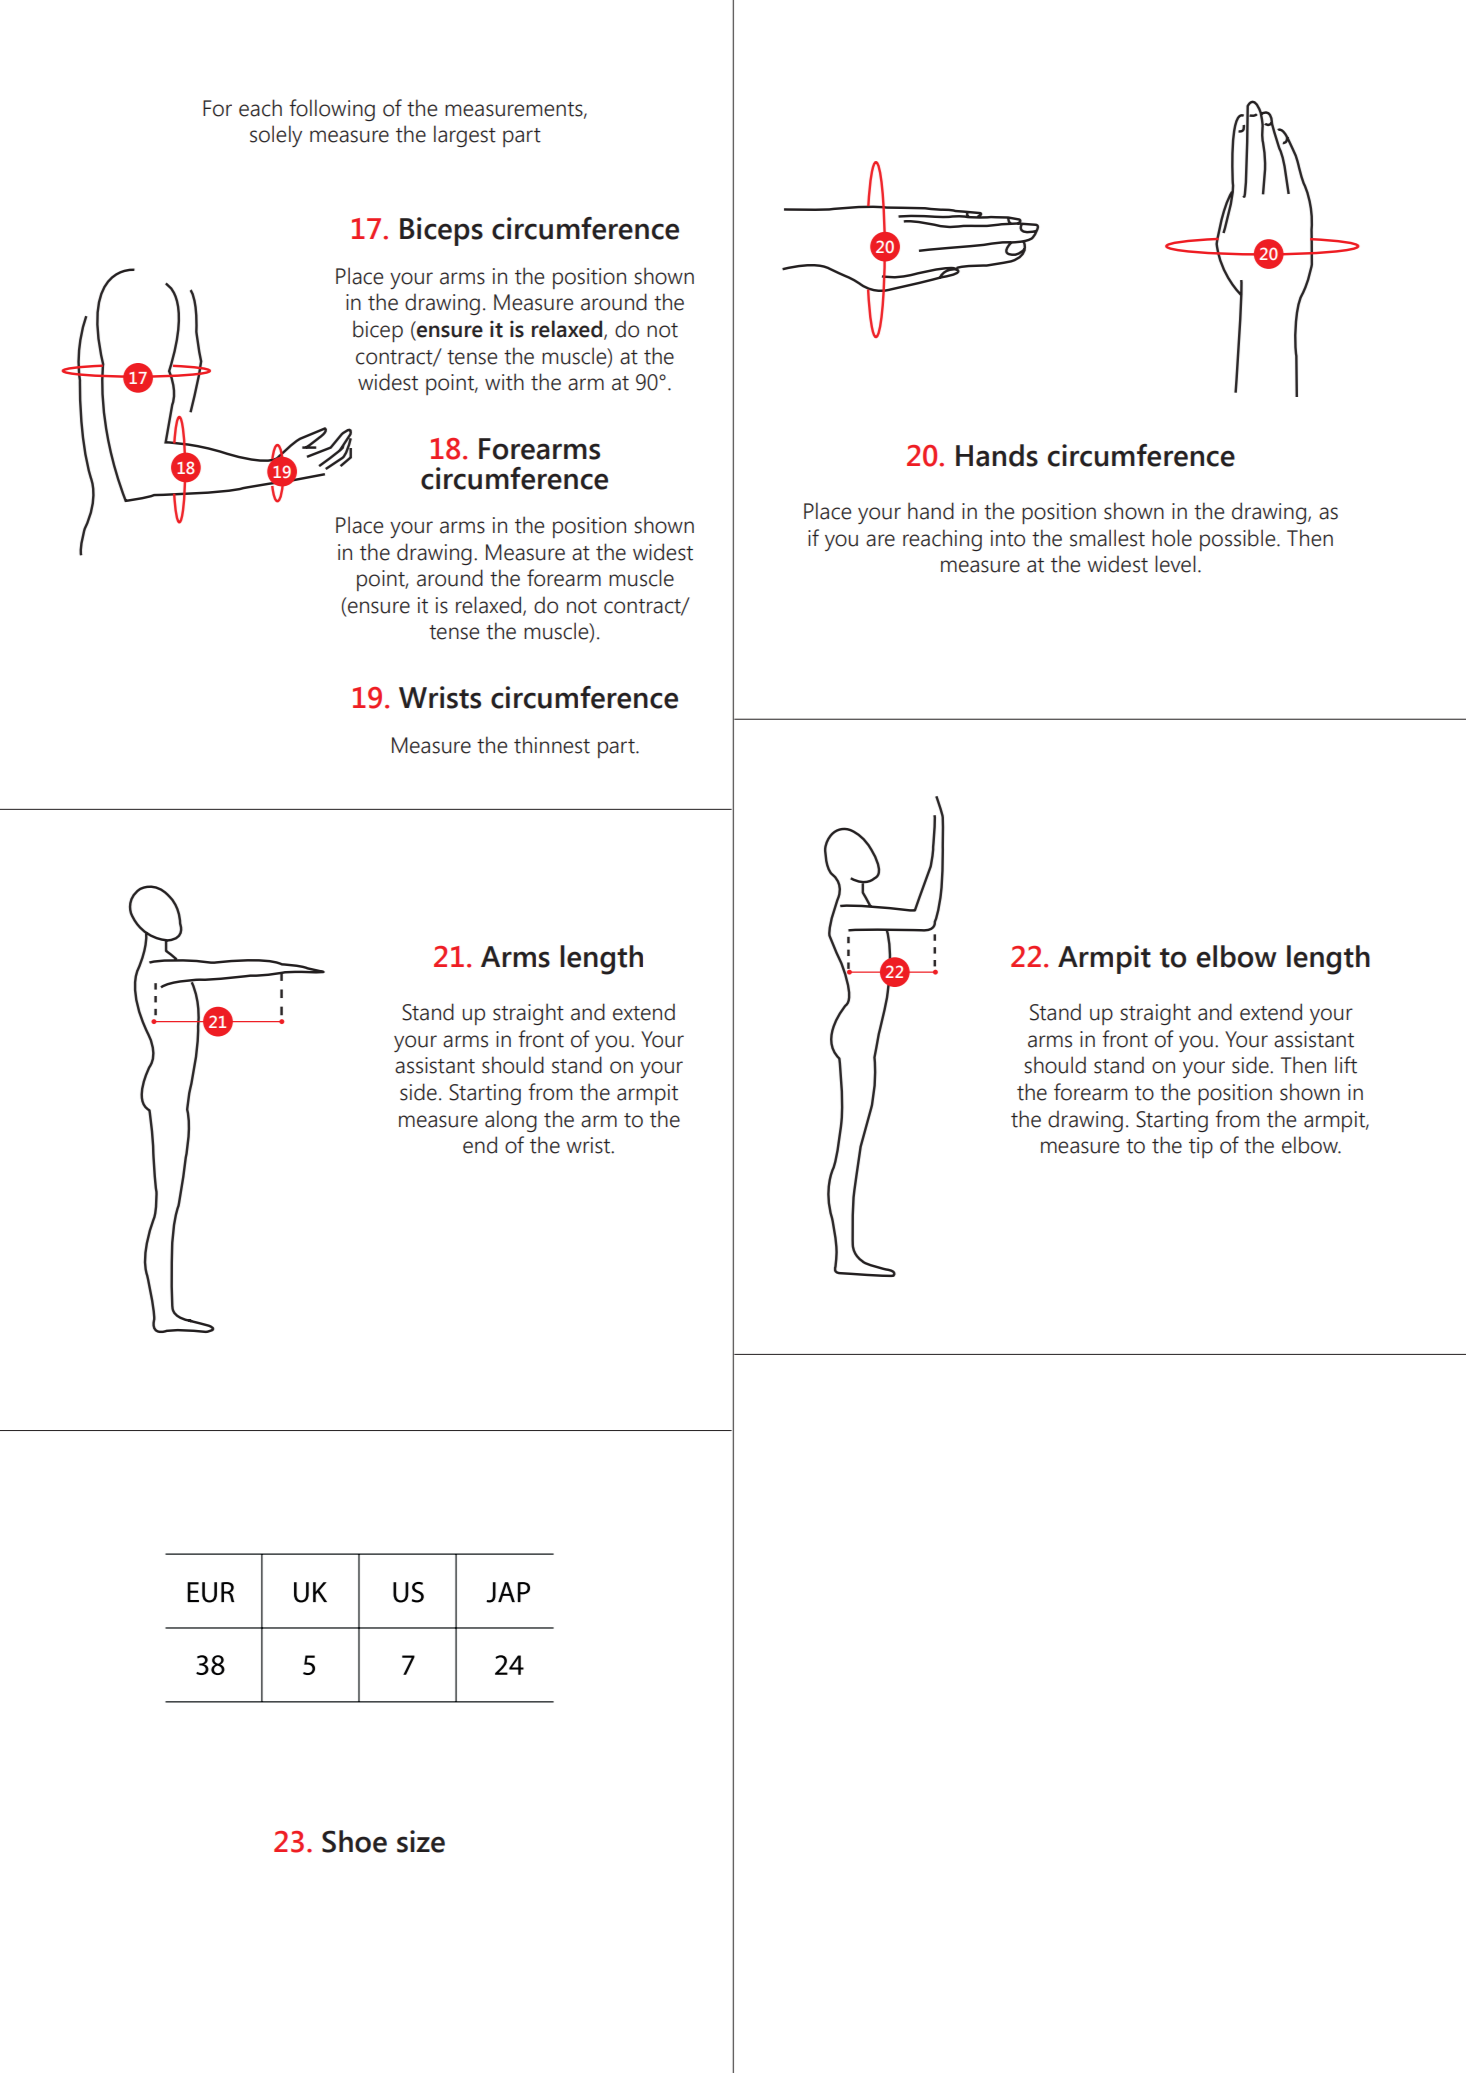  I want to click on possible, so click(1239, 540).
